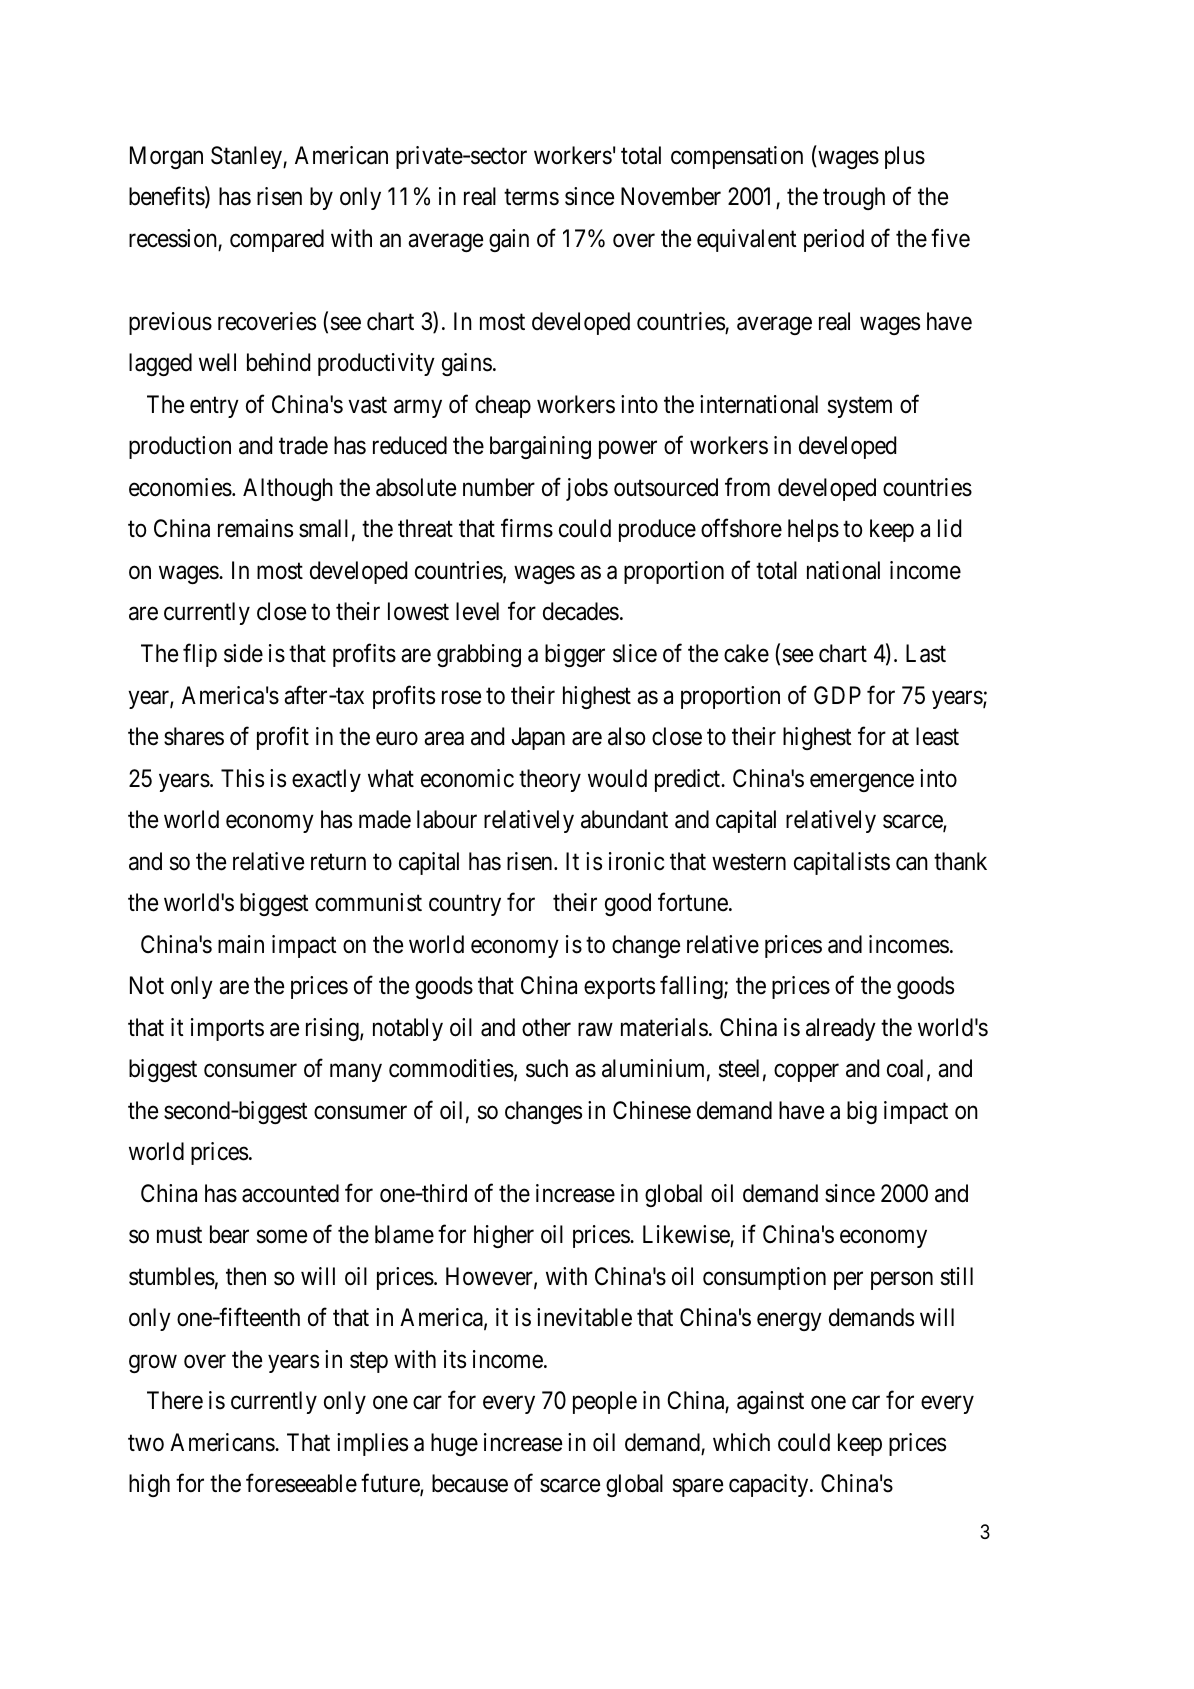  I want to click on November, so click(671, 196).
